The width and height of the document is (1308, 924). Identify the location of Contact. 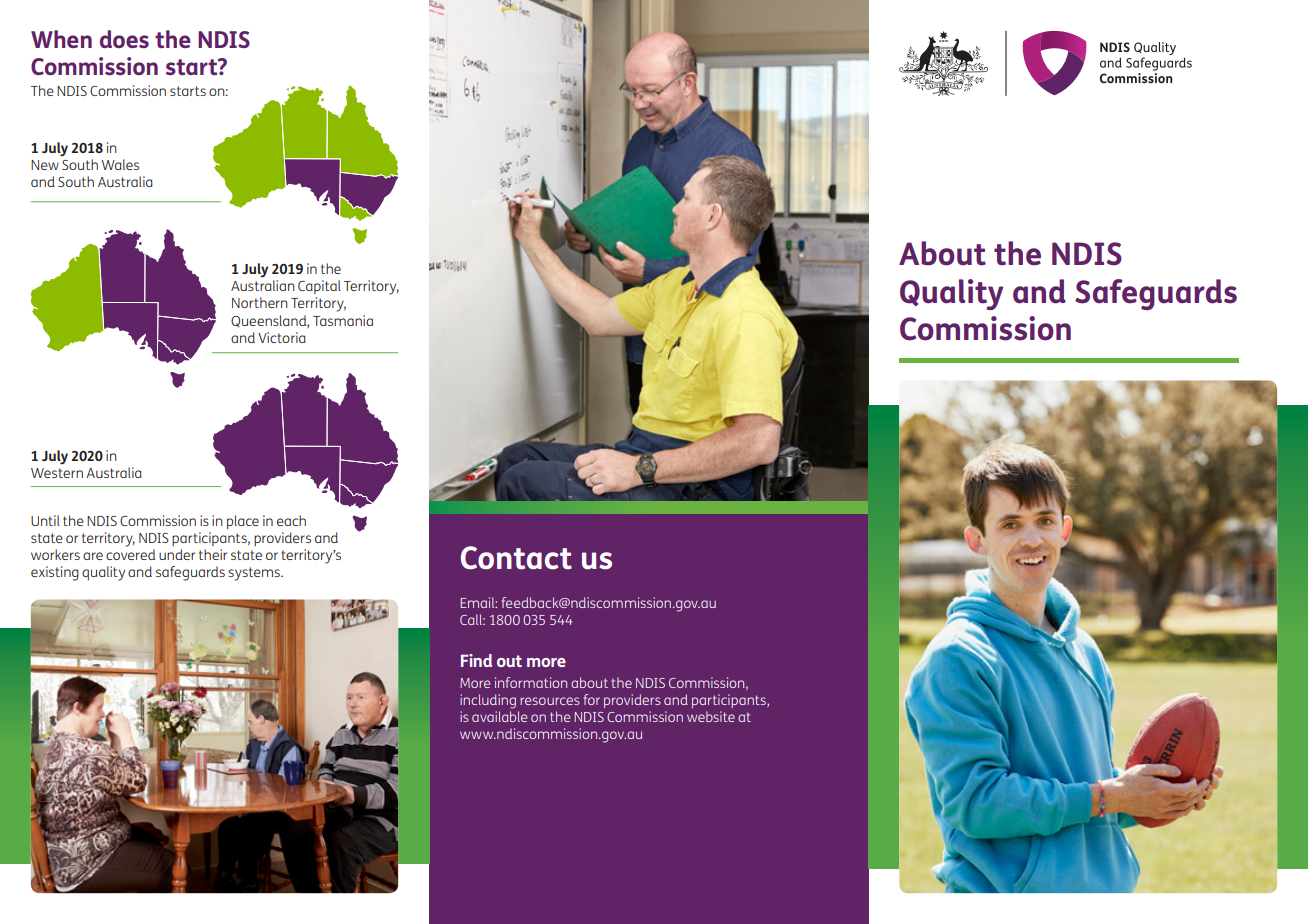
(516, 558).
